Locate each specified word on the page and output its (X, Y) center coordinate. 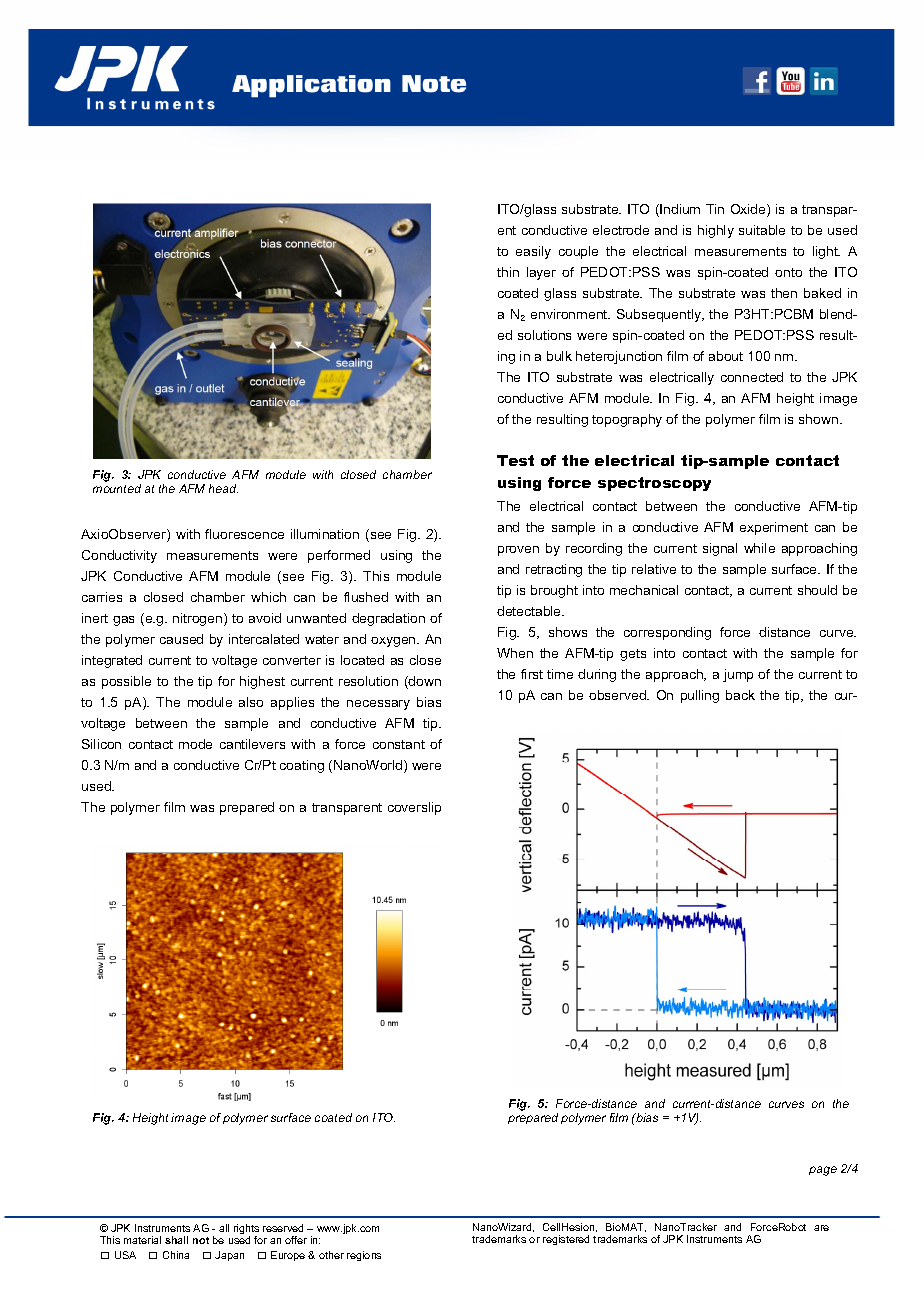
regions (364, 1256)
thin (508, 272)
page (823, 1171)
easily (533, 252)
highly (716, 231)
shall (176, 1240)
